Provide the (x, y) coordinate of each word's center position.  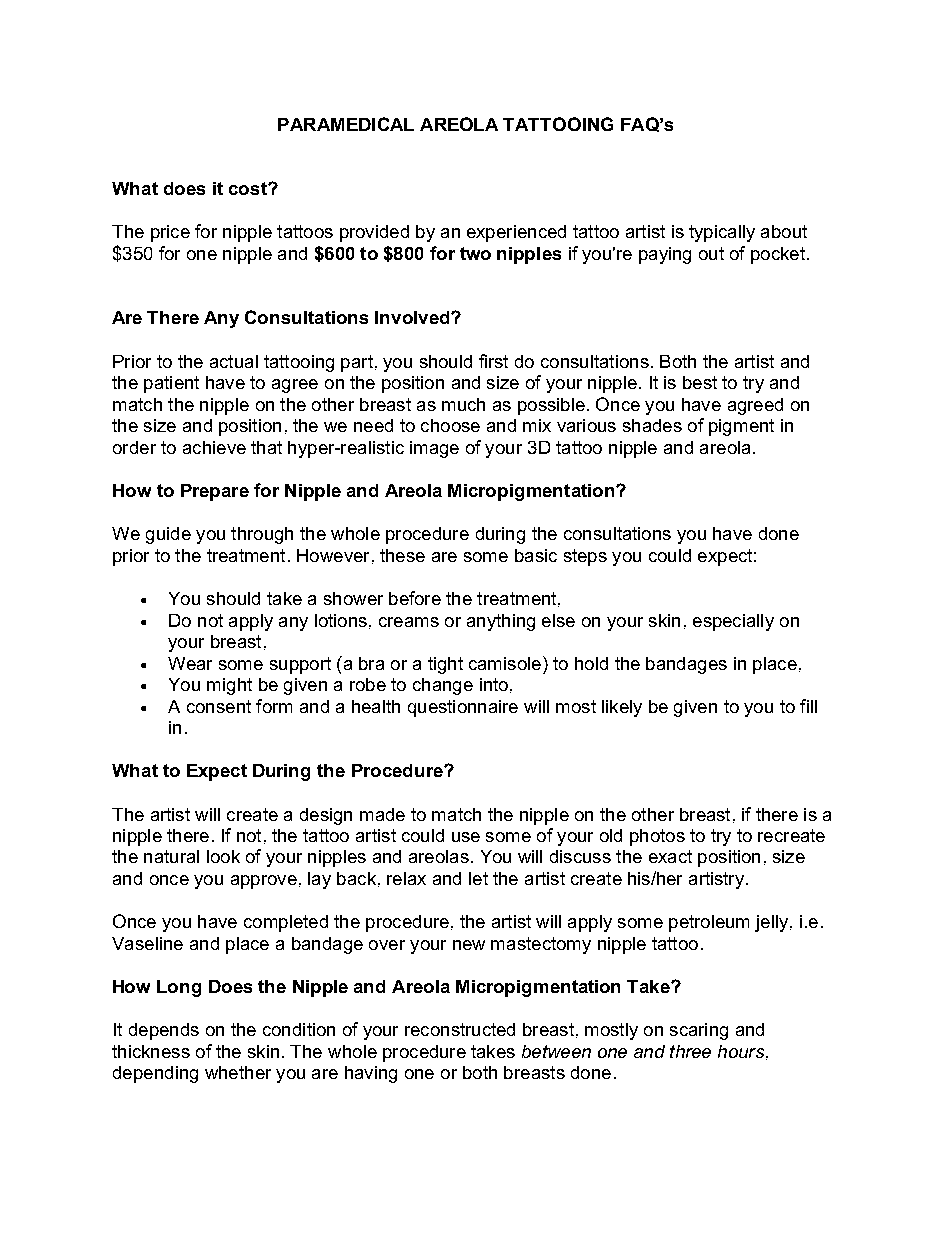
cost (249, 188)
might (229, 686)
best (700, 382)
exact (670, 856)
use (466, 837)
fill (808, 706)
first (493, 361)
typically (722, 233)
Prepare (215, 492)
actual (234, 361)
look (223, 856)
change (443, 686)
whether (238, 1072)
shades (652, 425)
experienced (516, 233)
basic (536, 555)
